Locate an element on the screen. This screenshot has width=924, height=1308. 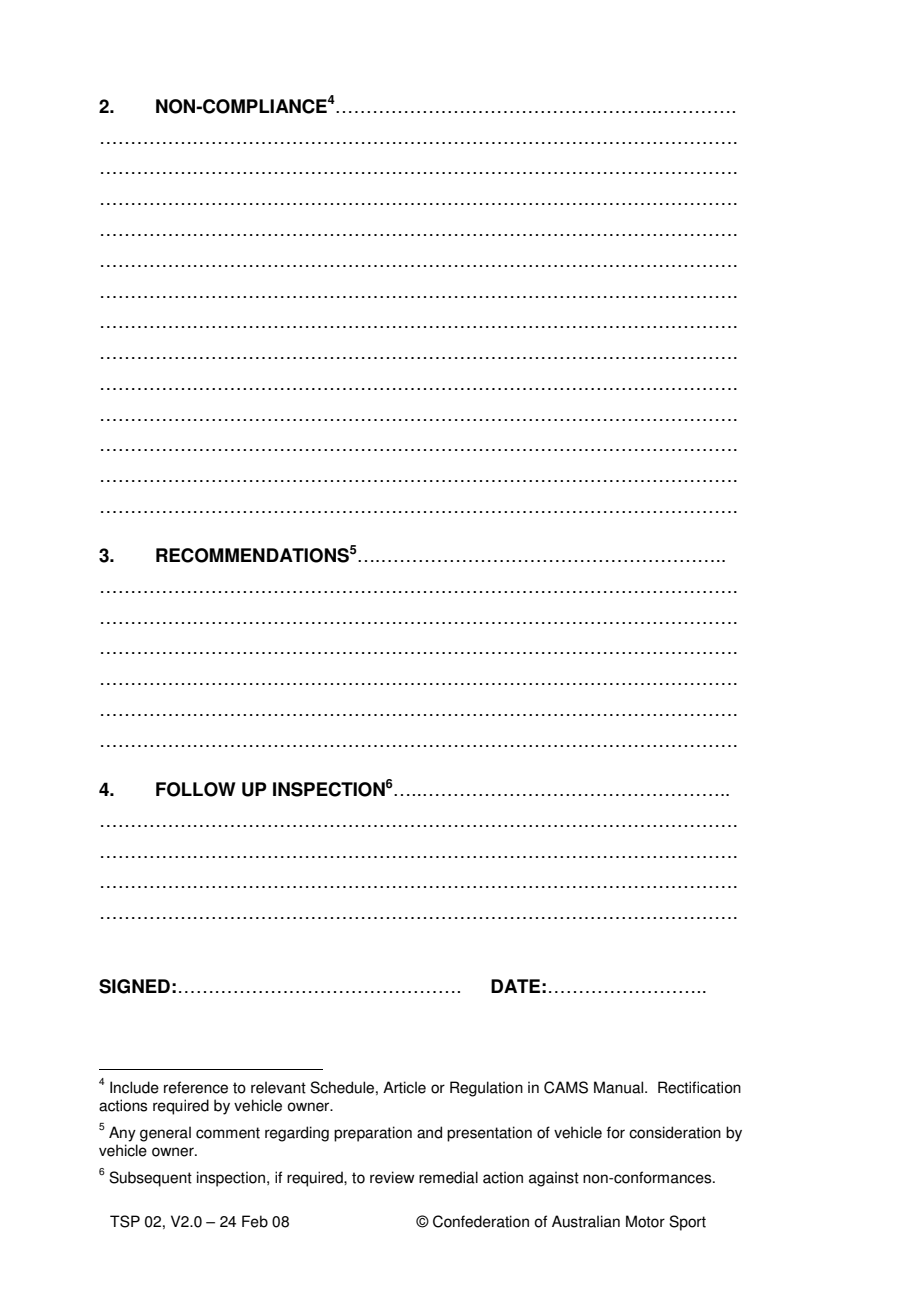
Confederation is located at coordinates (481, 1221).
